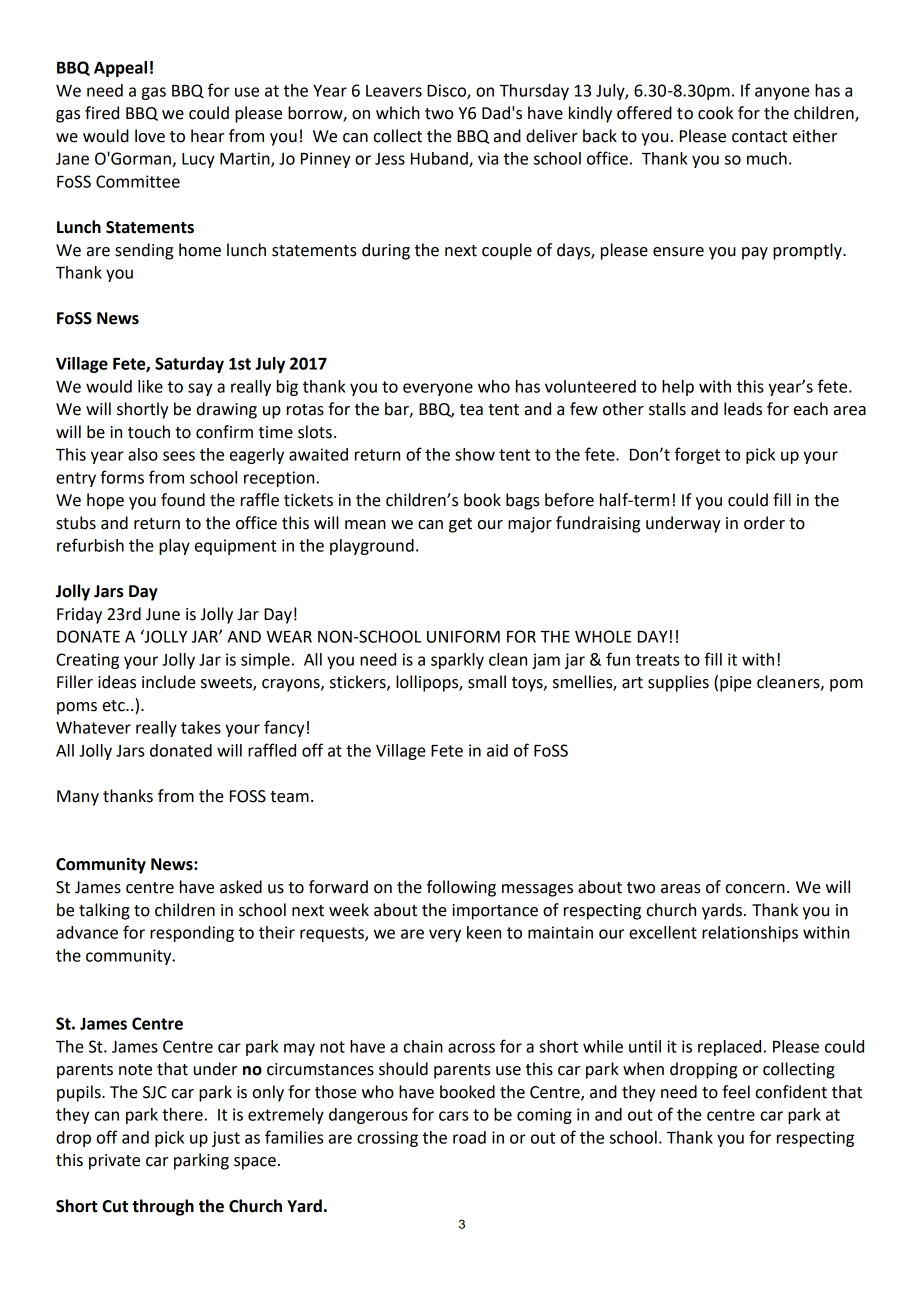 The height and width of the image is (1308, 924). I want to click on which, so click(398, 113).
